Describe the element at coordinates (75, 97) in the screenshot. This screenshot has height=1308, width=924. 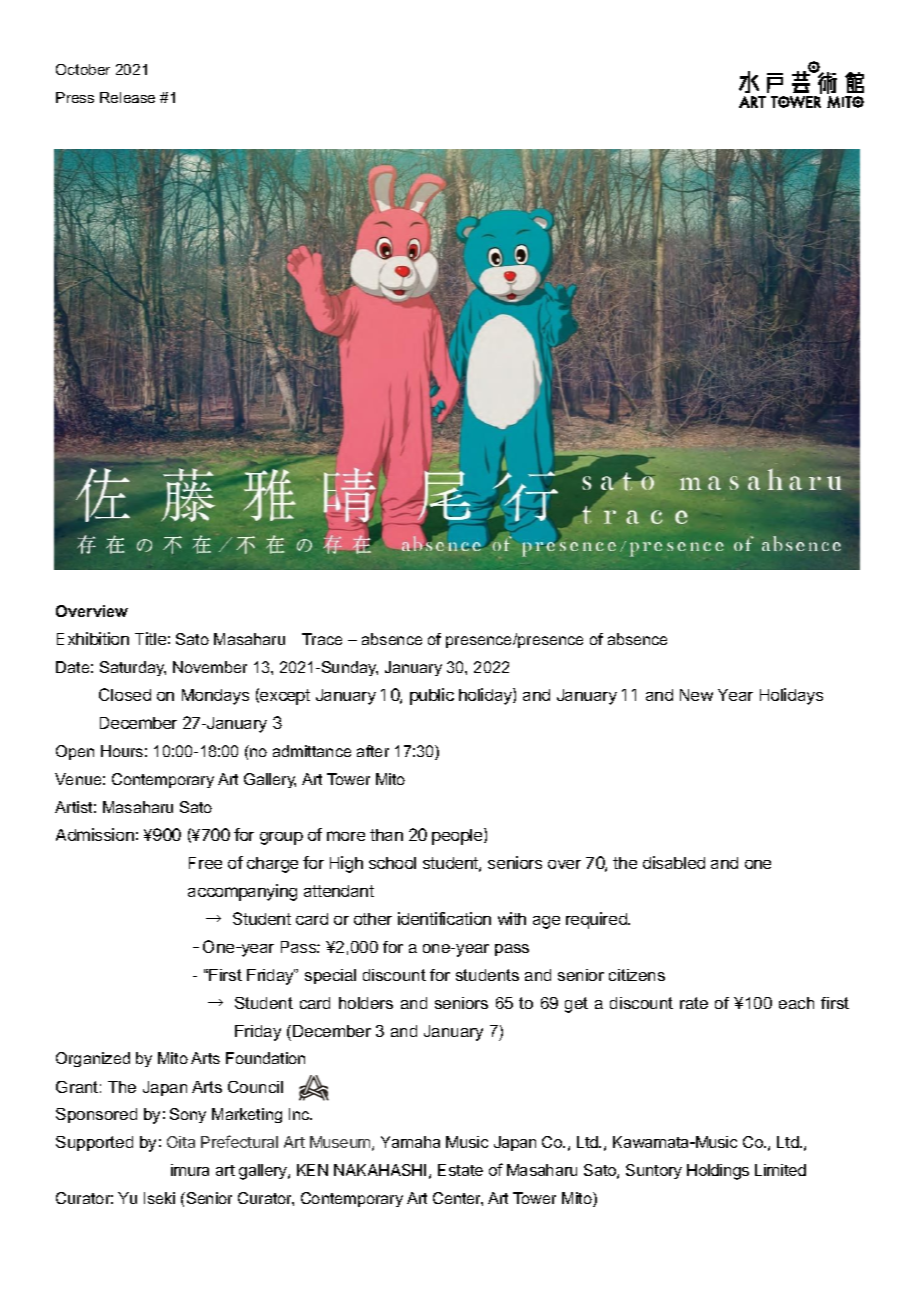
I see `Press` at that location.
